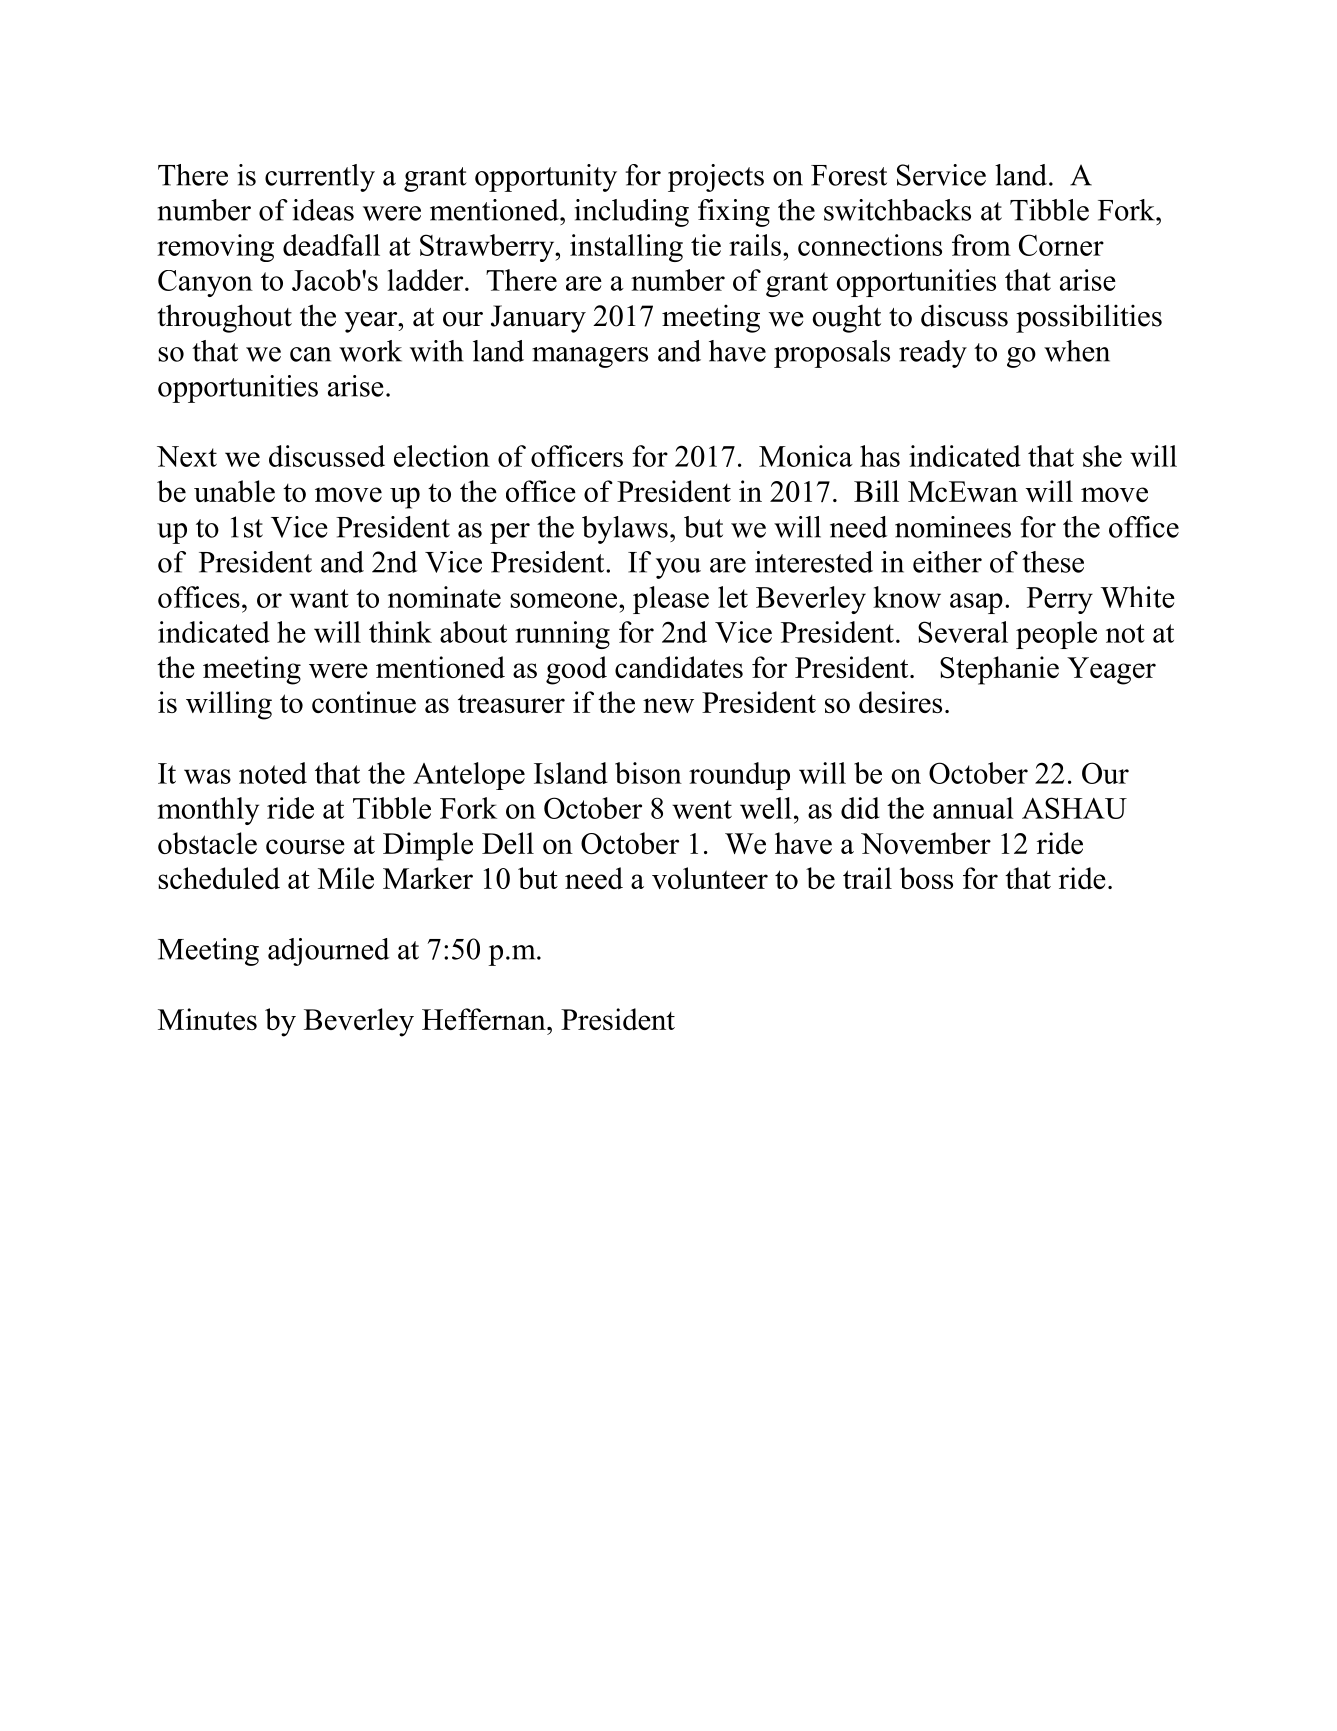 This document has height=1731, width=1337. Describe the element at coordinates (234, 491) in the document. I see `unable` at that location.
